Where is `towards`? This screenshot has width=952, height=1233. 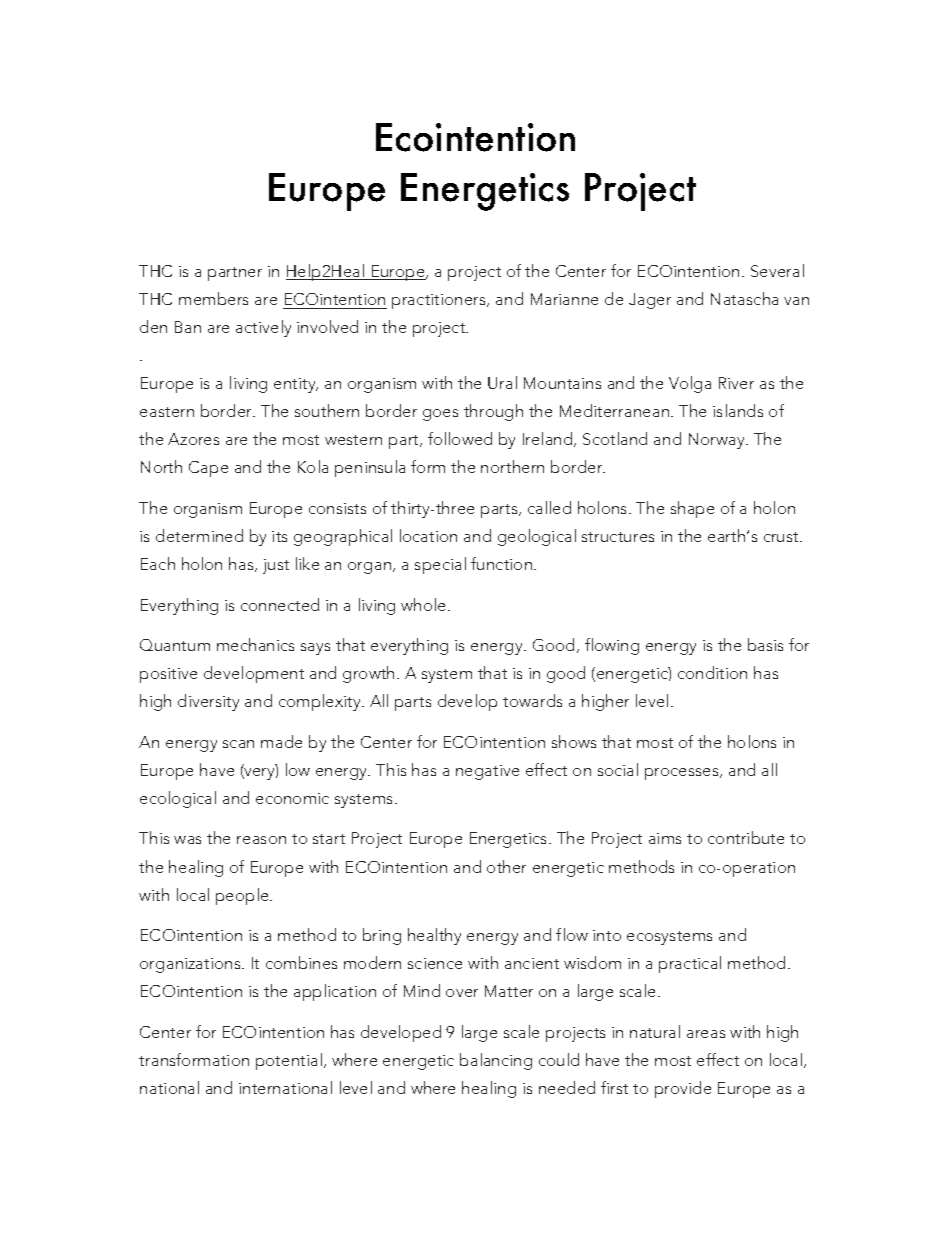 towards is located at coordinates (532, 700).
